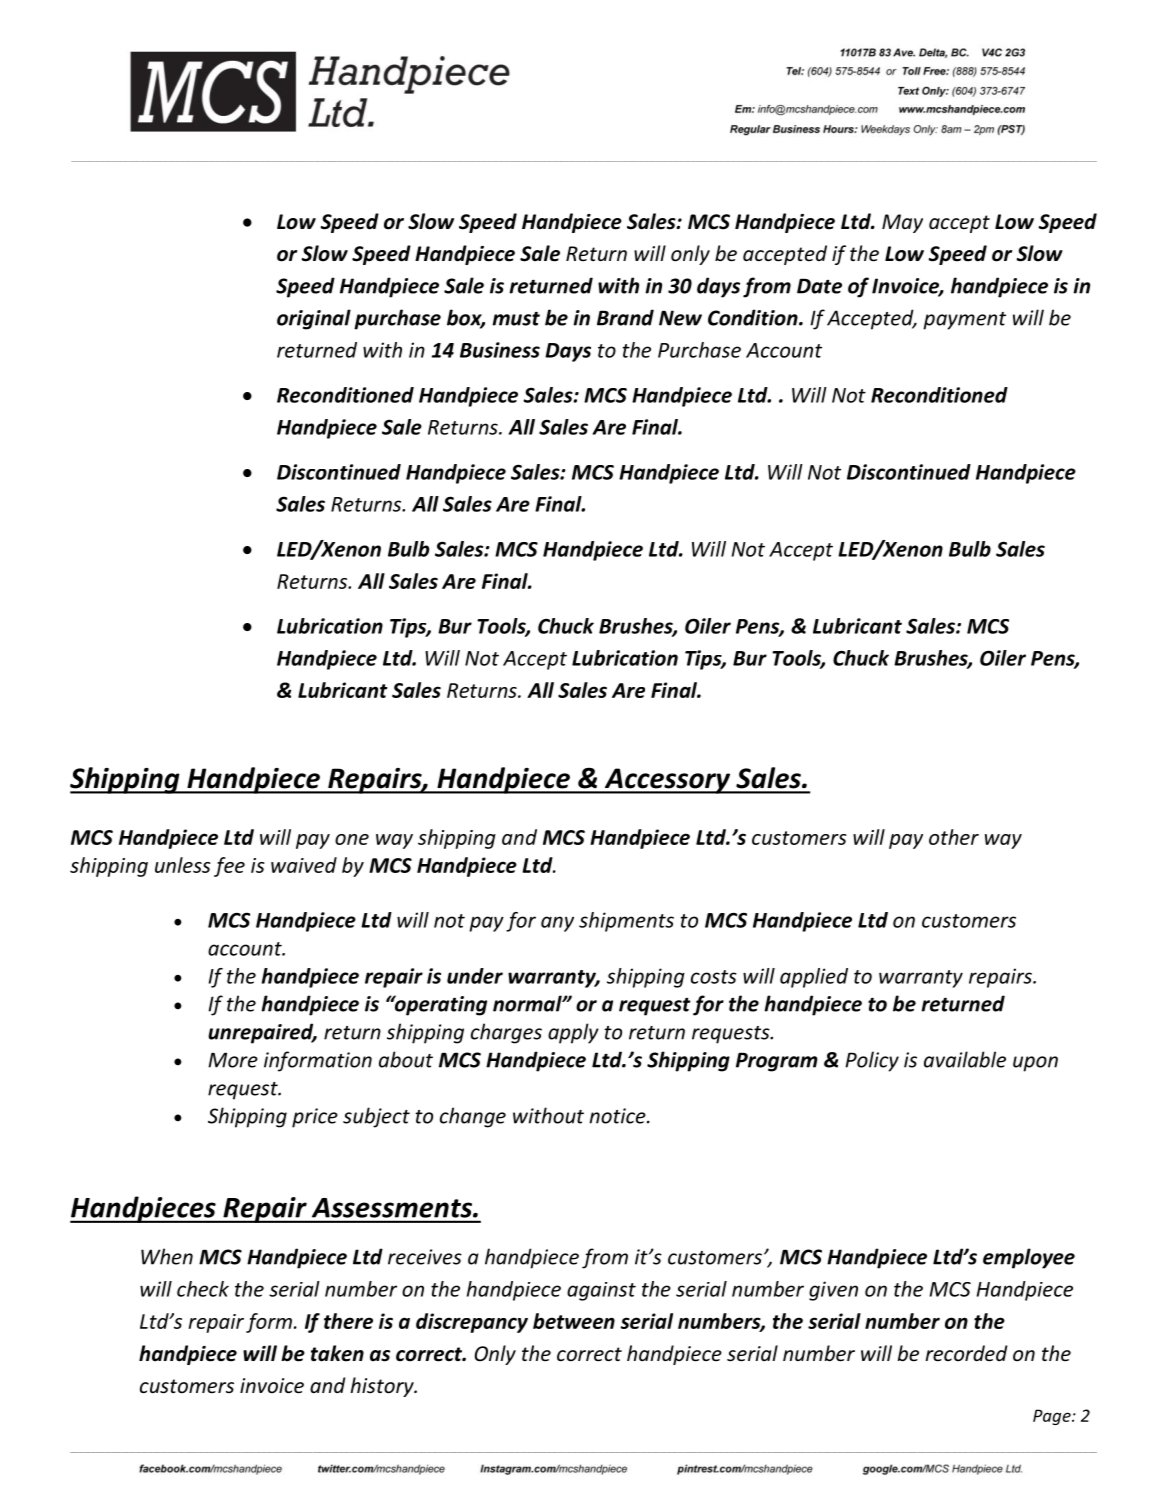  I want to click on waived, so click(304, 865).
